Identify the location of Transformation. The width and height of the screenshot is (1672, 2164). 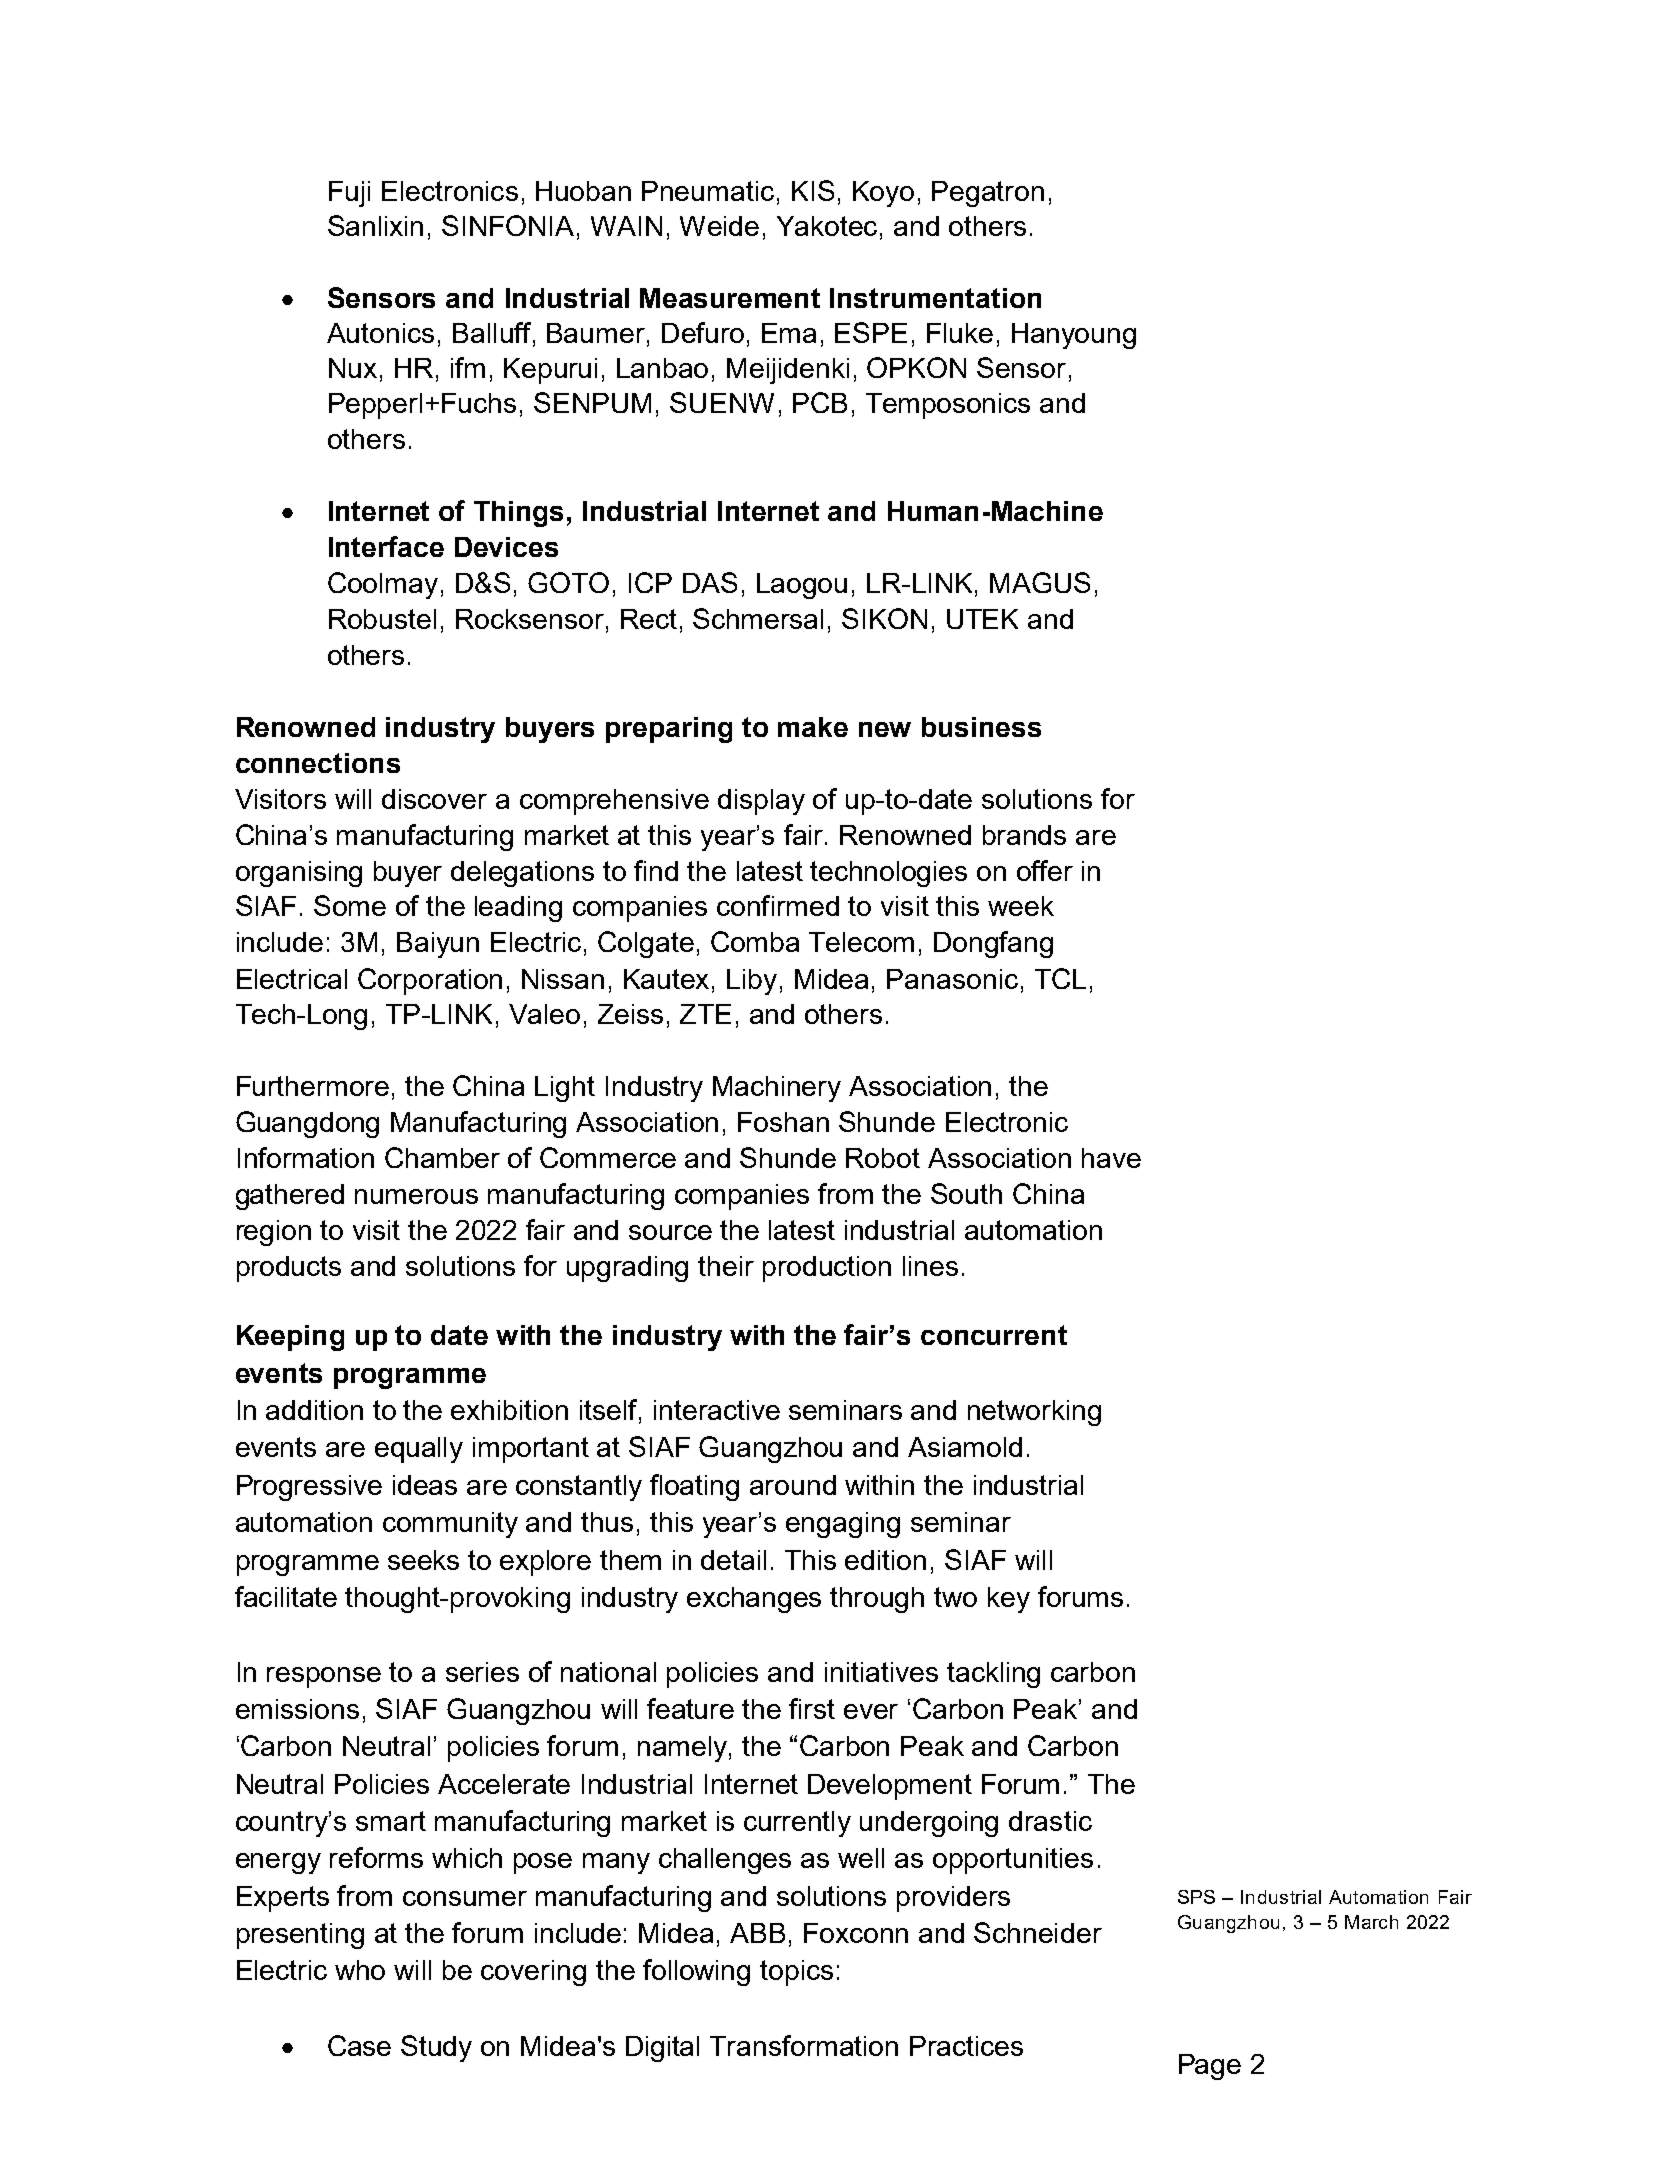
(804, 2045).
